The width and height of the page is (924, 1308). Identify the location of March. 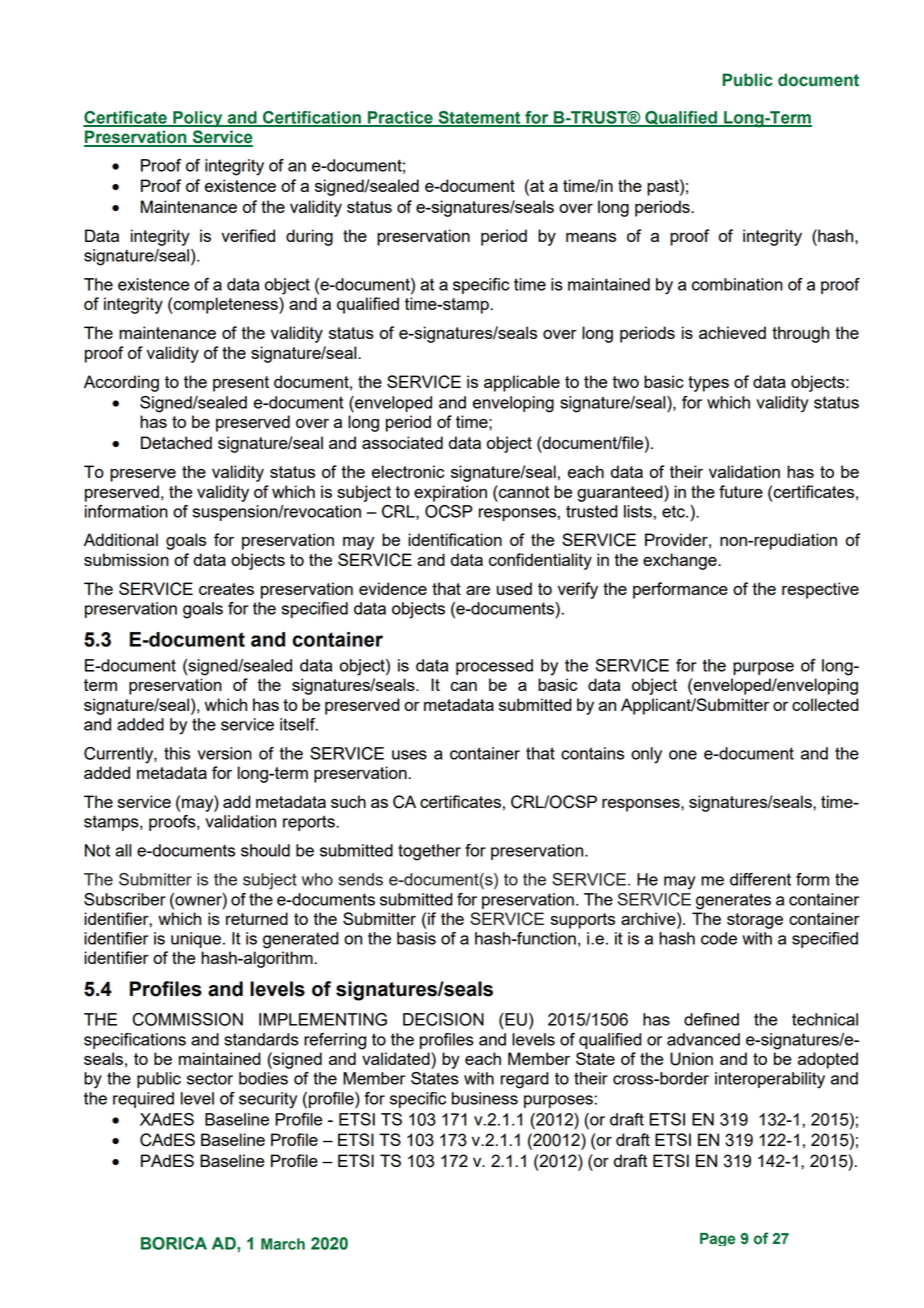
(283, 1244).
